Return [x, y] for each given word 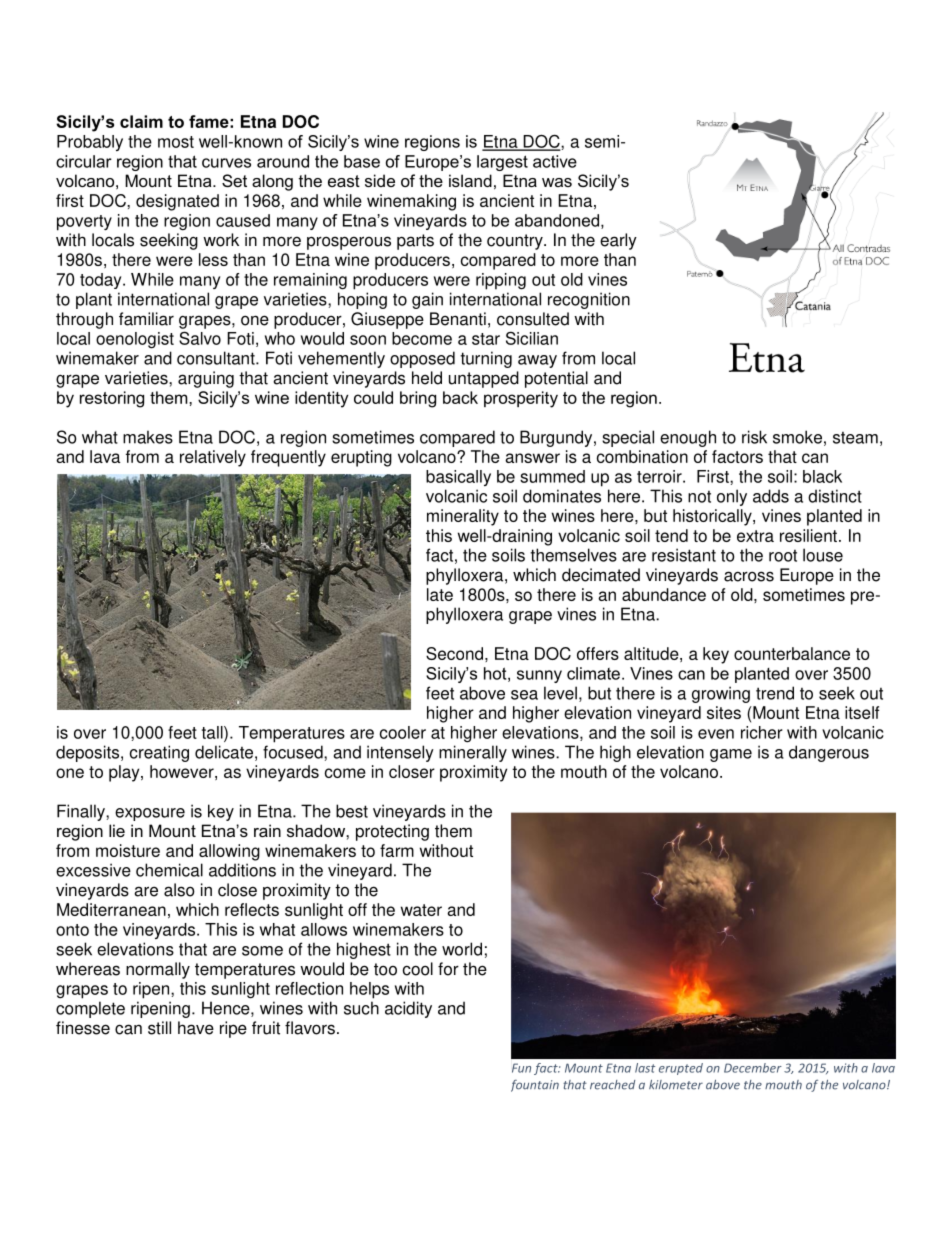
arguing [206, 379]
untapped [484, 379]
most [176, 142]
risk [754, 437]
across [749, 576]
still [159, 1028]
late [440, 594]
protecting [392, 832]
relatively [213, 458]
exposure [150, 814]
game [731, 755]
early [618, 241]
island [470, 180]
